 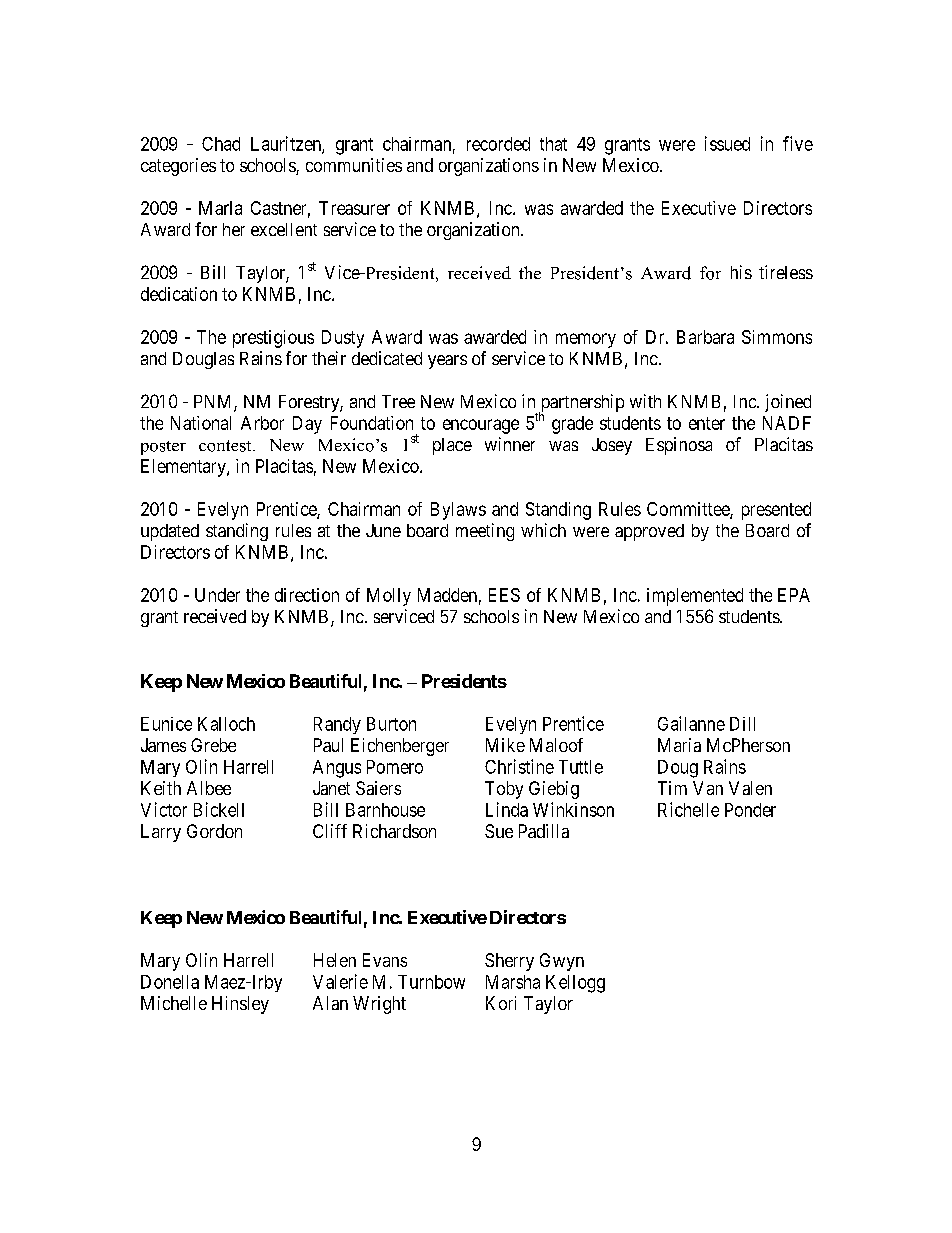 What do you see at coordinates (727, 143) in the screenshot?
I see `issued` at bounding box center [727, 143].
